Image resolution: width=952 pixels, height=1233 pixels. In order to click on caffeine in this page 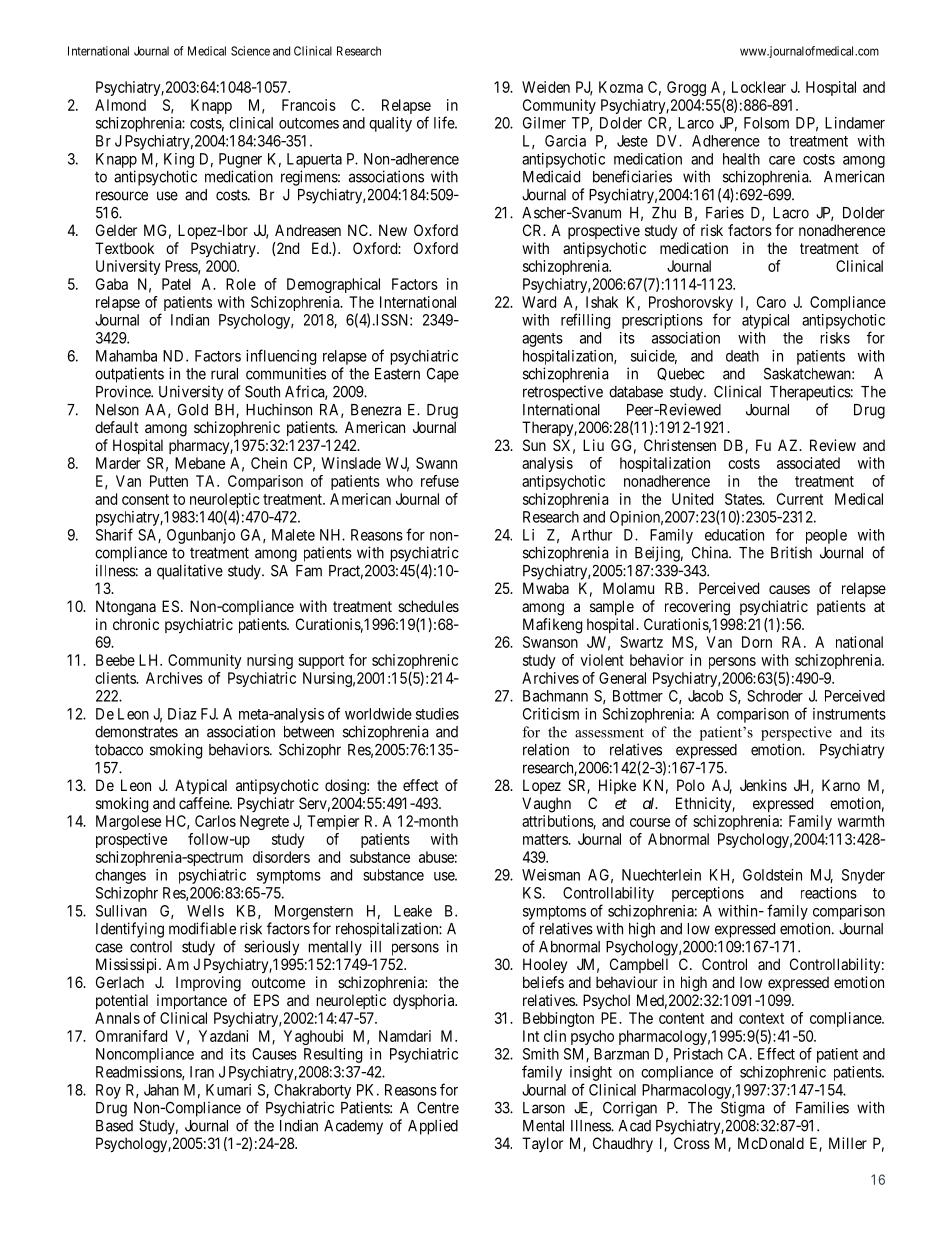, I will do `click(205, 803)`.
